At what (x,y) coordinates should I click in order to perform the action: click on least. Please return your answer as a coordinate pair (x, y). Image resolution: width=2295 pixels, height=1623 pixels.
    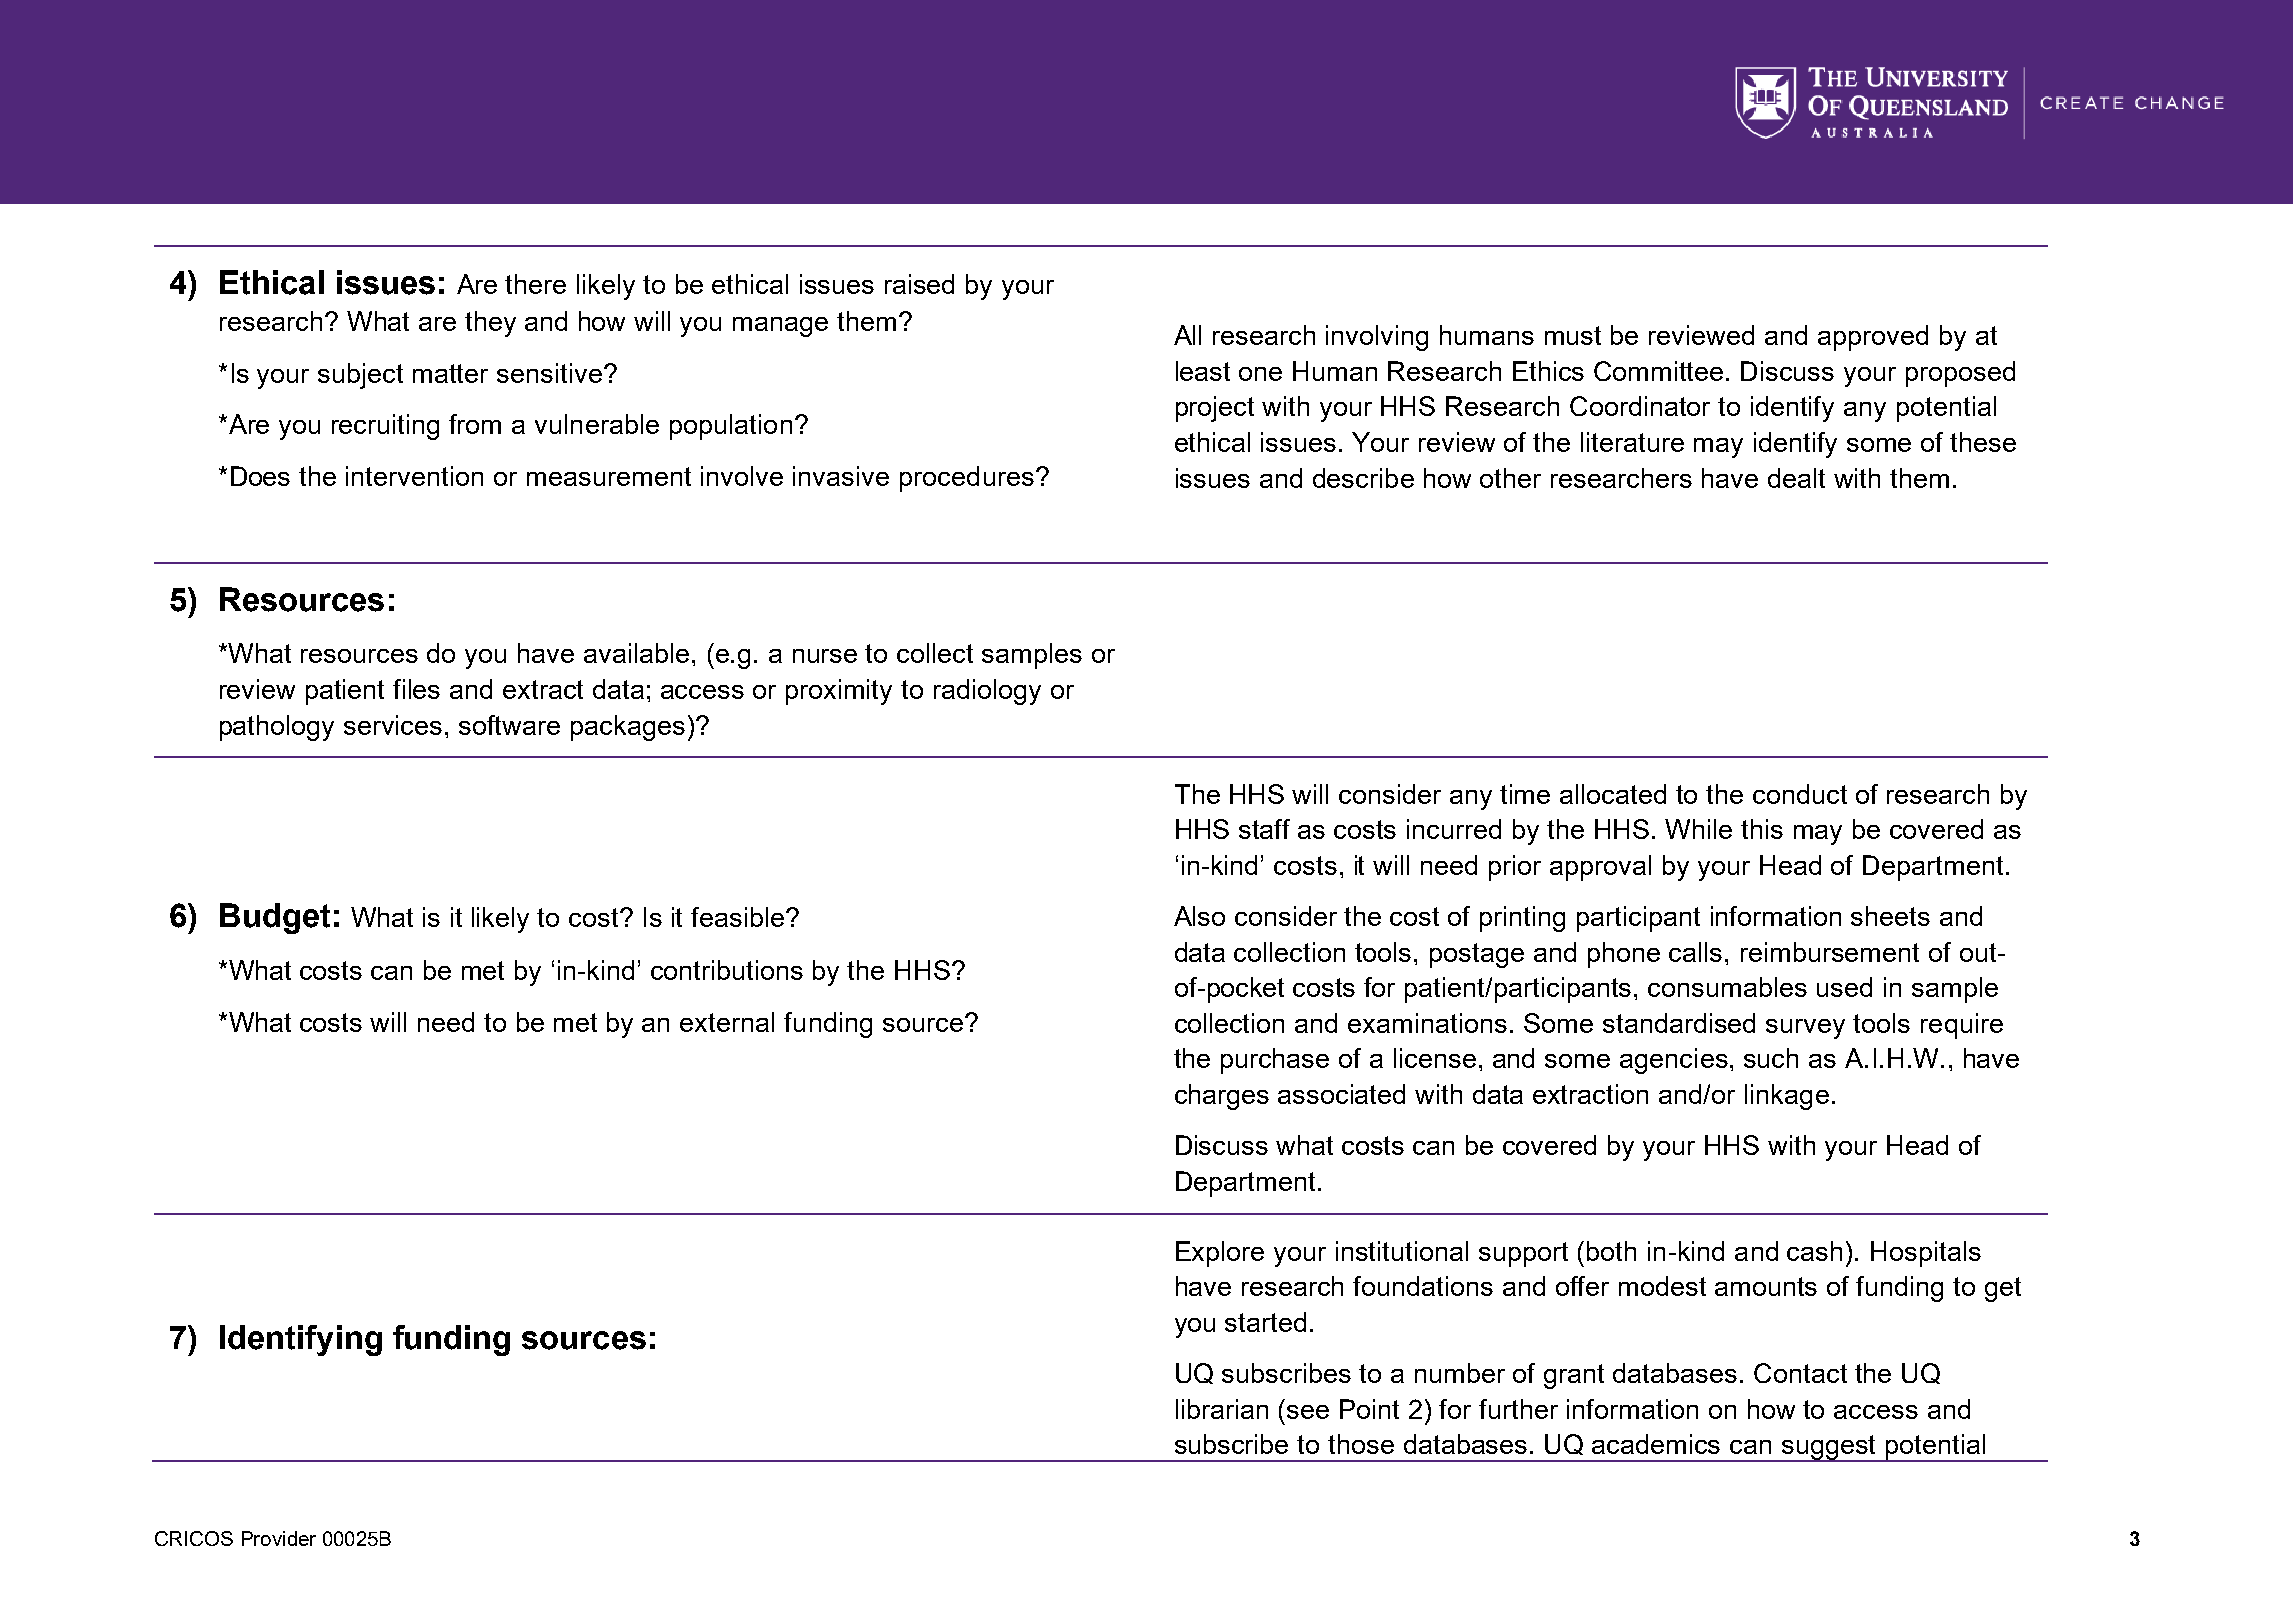
    Looking at the image, I should click on (1203, 371).
